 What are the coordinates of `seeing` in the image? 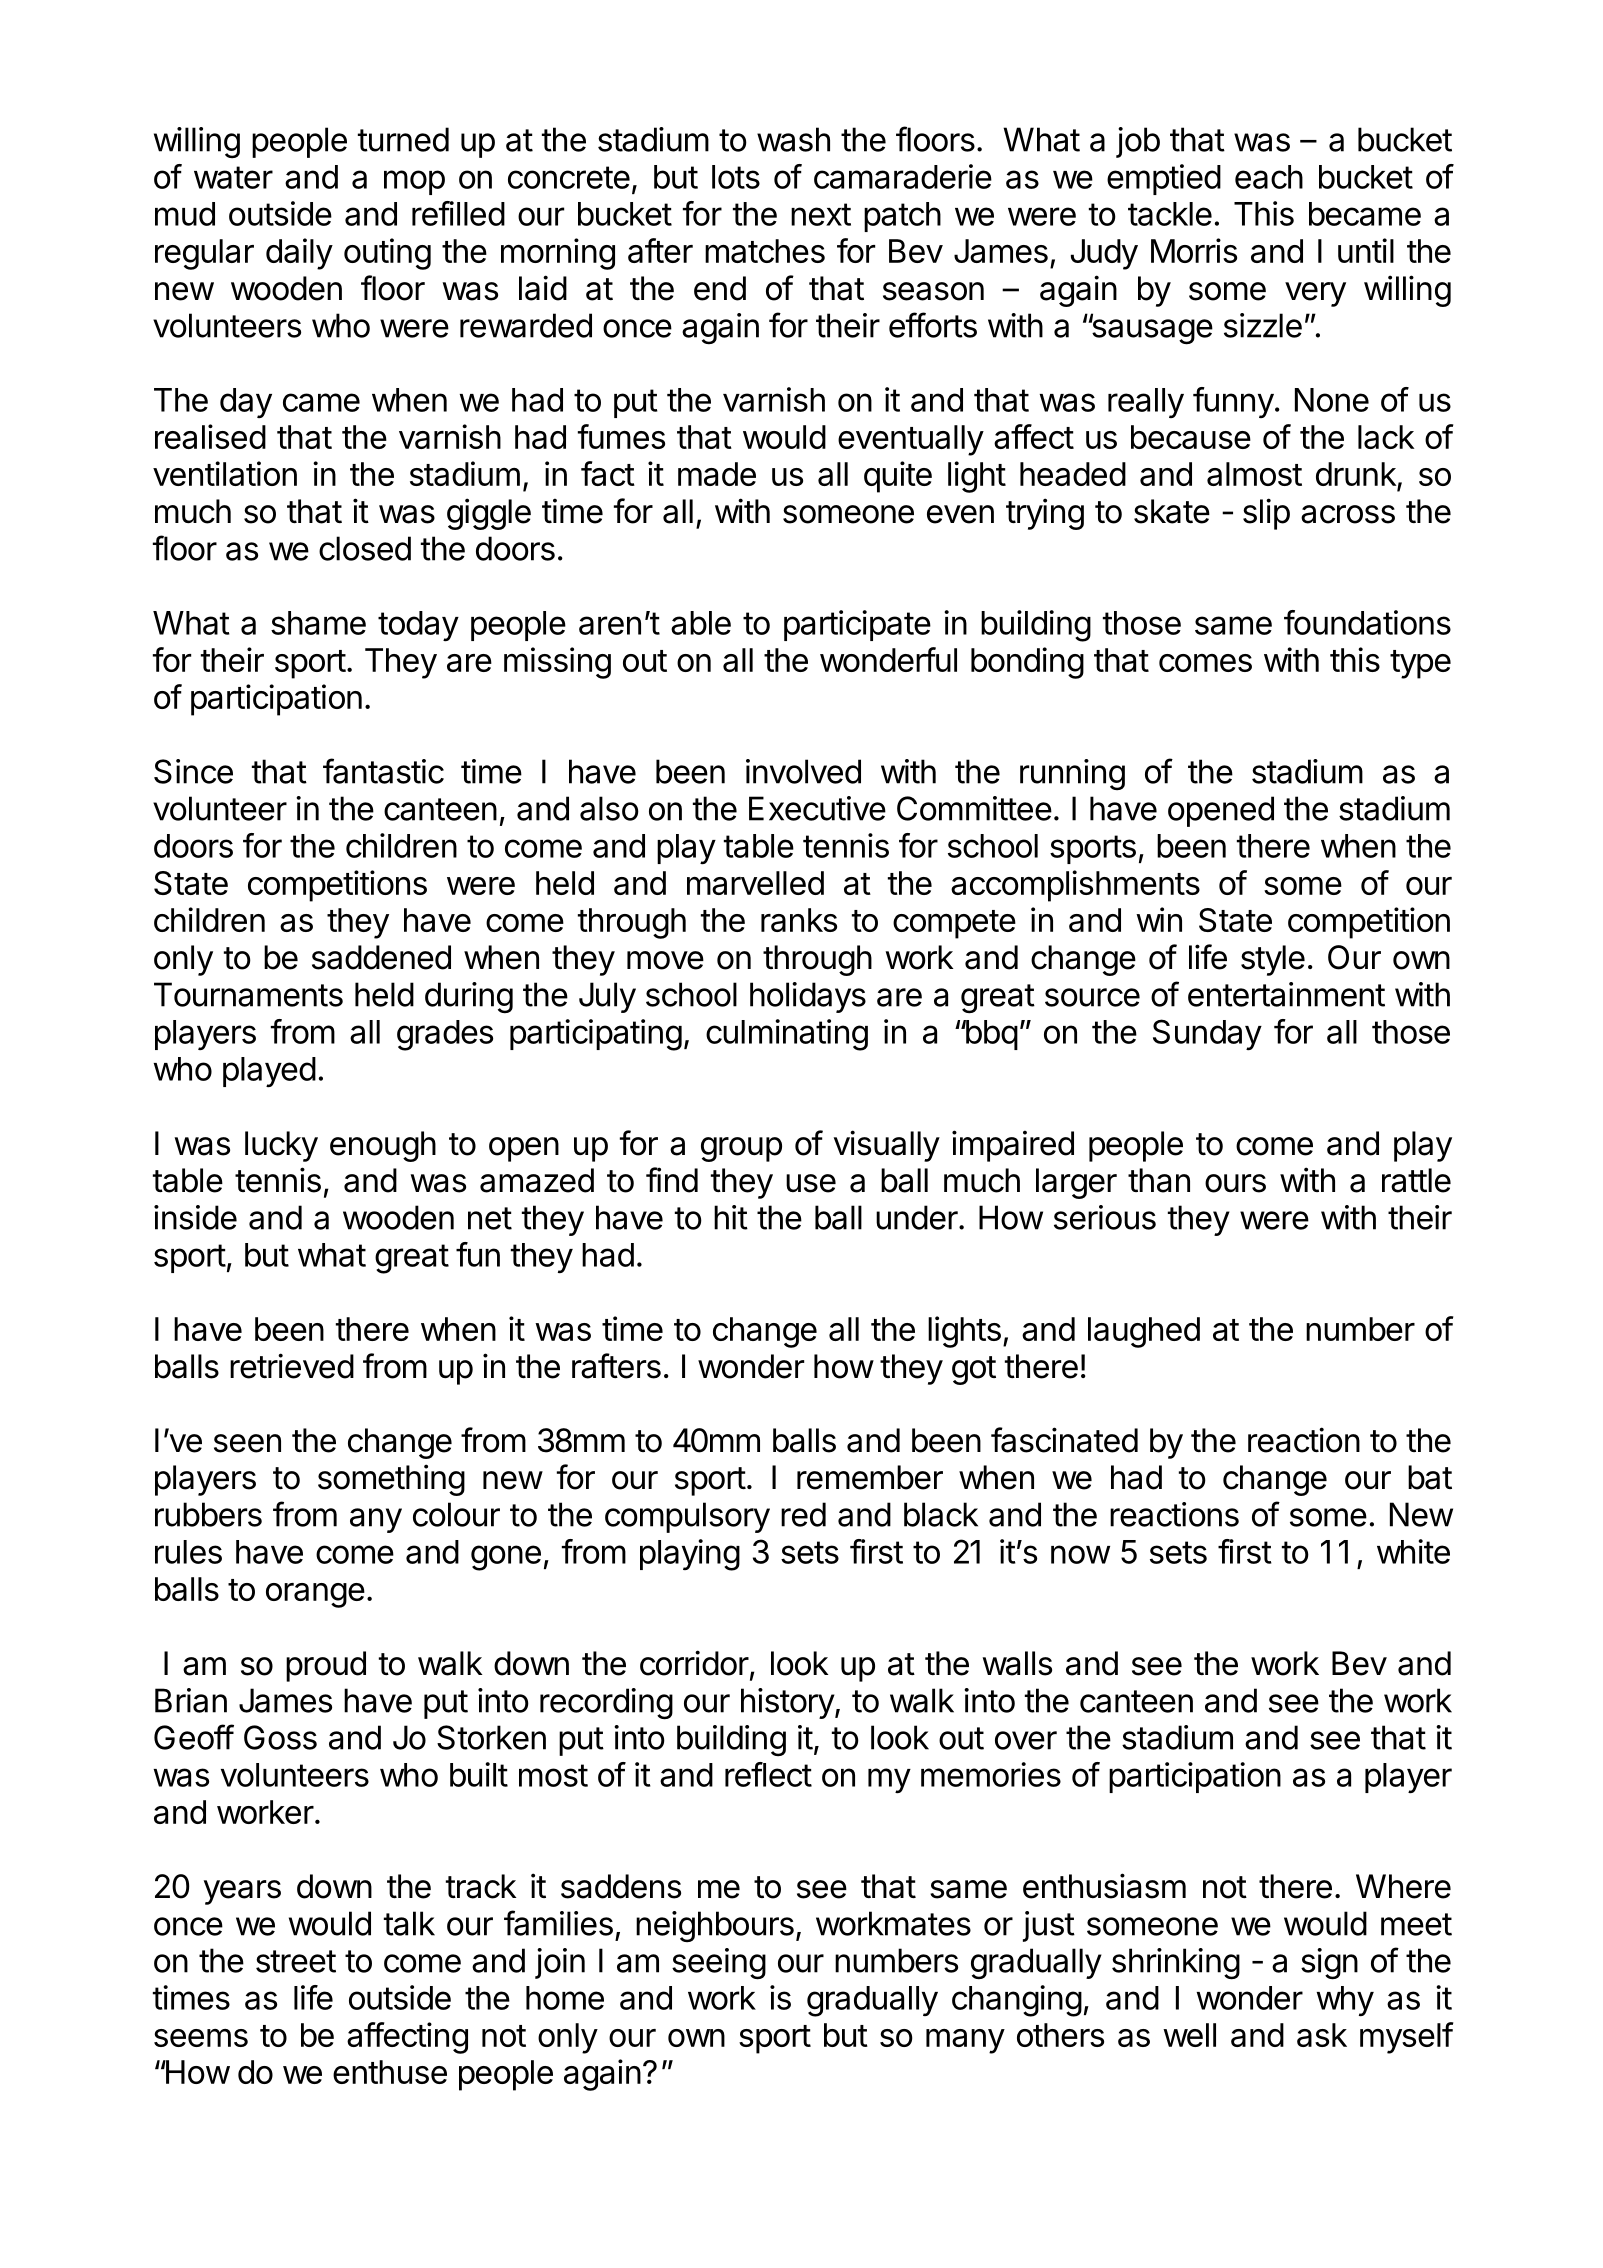 It's located at (719, 1964).
